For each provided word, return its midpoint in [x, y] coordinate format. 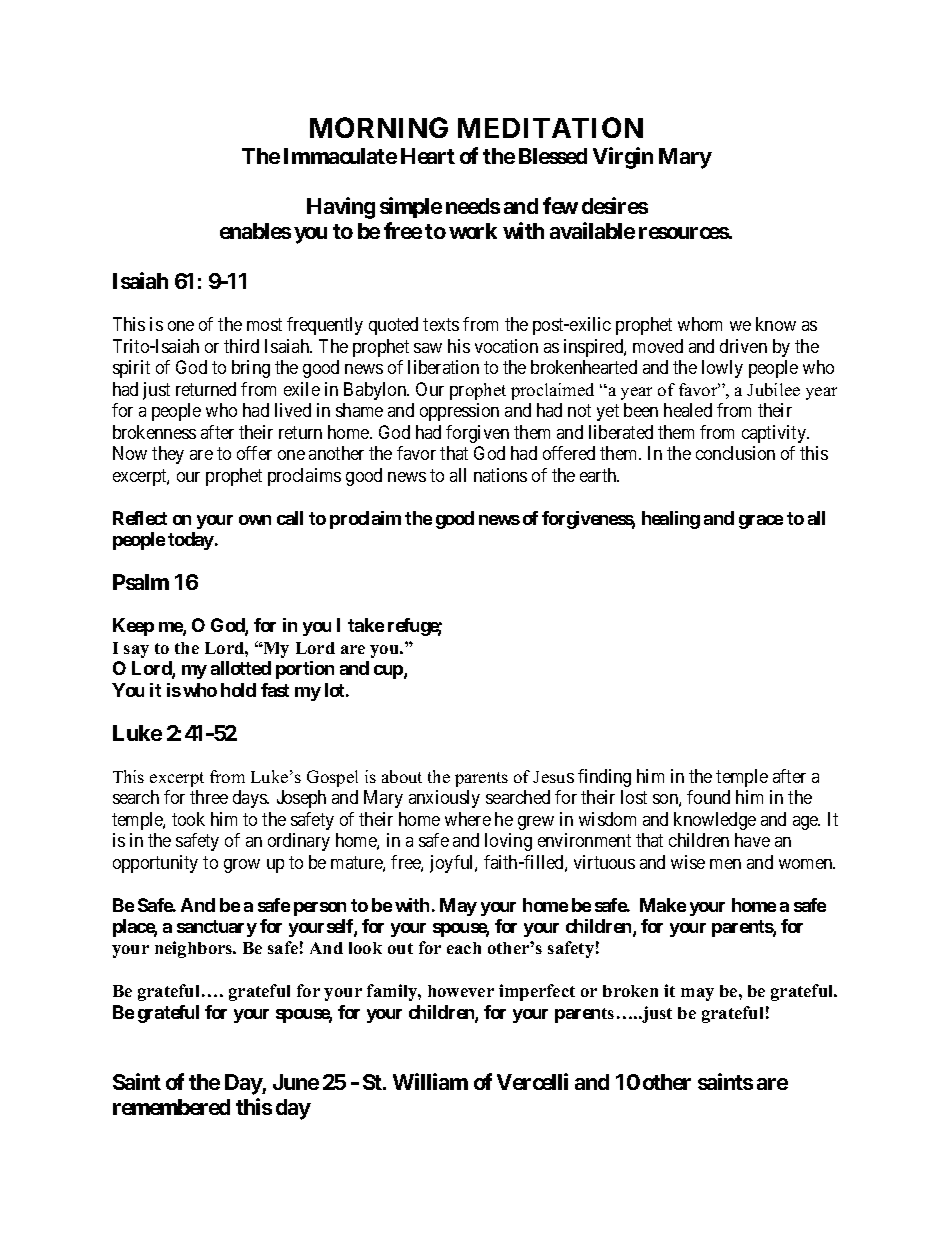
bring [251, 369]
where [468, 819]
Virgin [623, 158]
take [366, 625]
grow [242, 866]
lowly [722, 369]
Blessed [553, 156]
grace [761, 522]
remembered [171, 1107]
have [752, 840]
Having [341, 208]
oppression [459, 412]
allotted [241, 668]
